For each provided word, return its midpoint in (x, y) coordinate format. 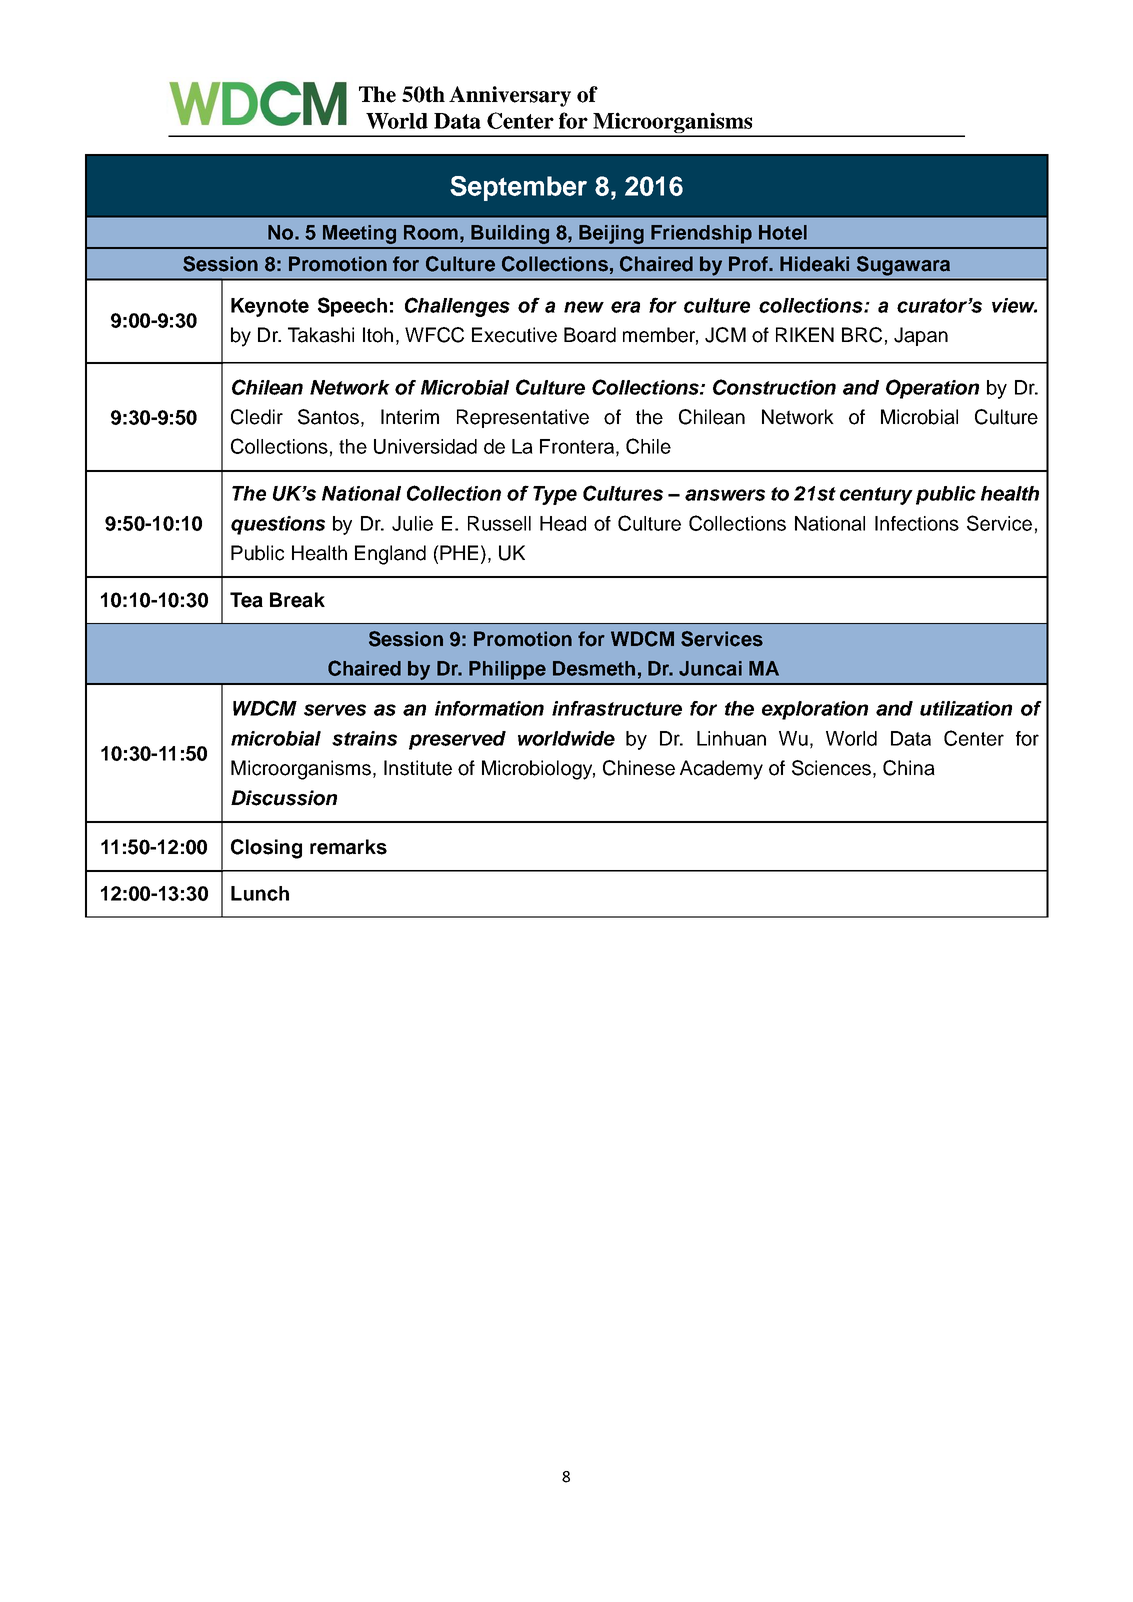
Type (555, 495)
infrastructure (617, 708)
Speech (352, 307)
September (518, 188)
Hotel (783, 232)
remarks (348, 847)
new (584, 307)
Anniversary (510, 96)
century (876, 496)
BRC (862, 335)
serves (335, 710)
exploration (815, 710)
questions (278, 525)
